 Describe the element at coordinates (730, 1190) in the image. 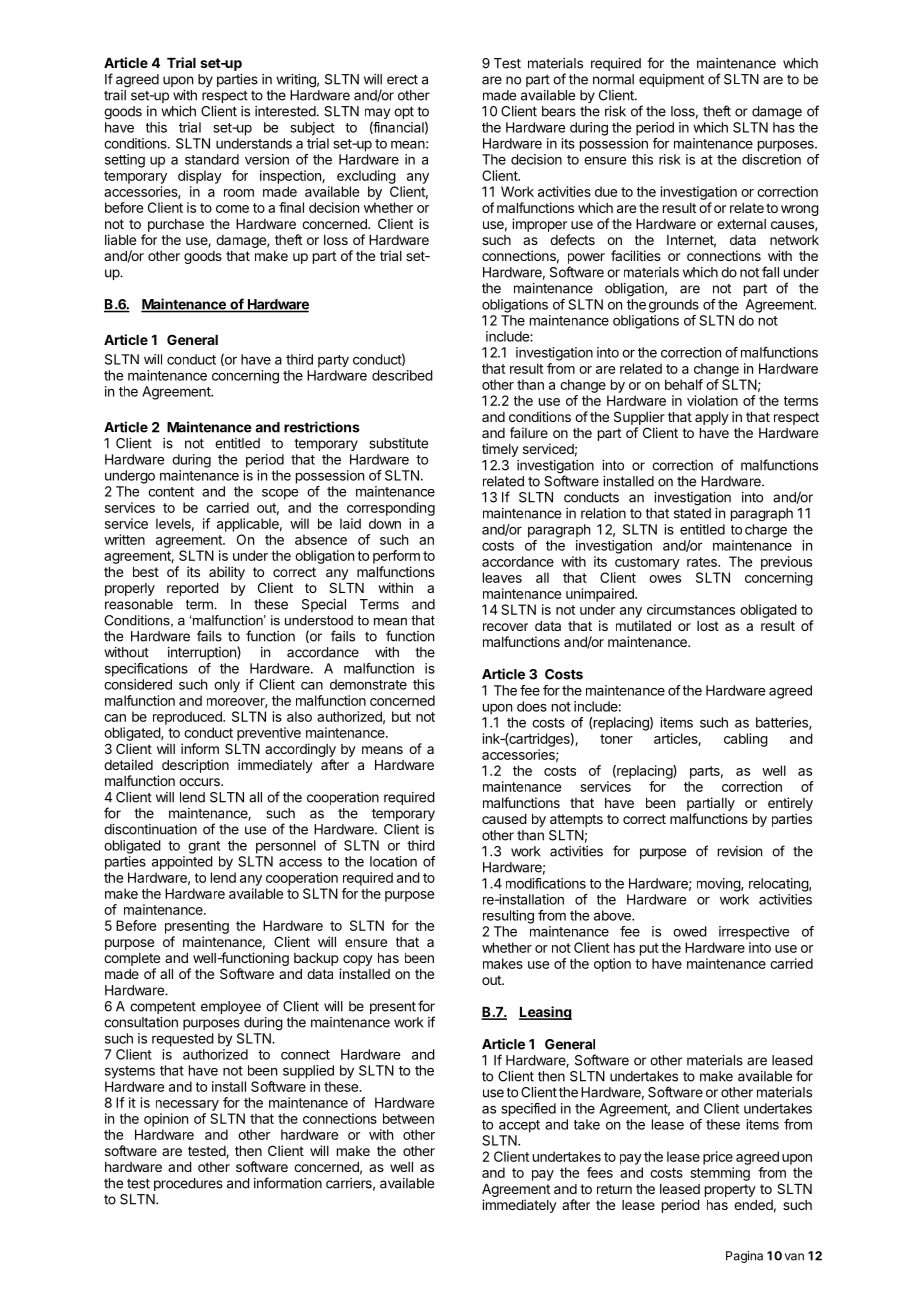

I see `property` at that location.
